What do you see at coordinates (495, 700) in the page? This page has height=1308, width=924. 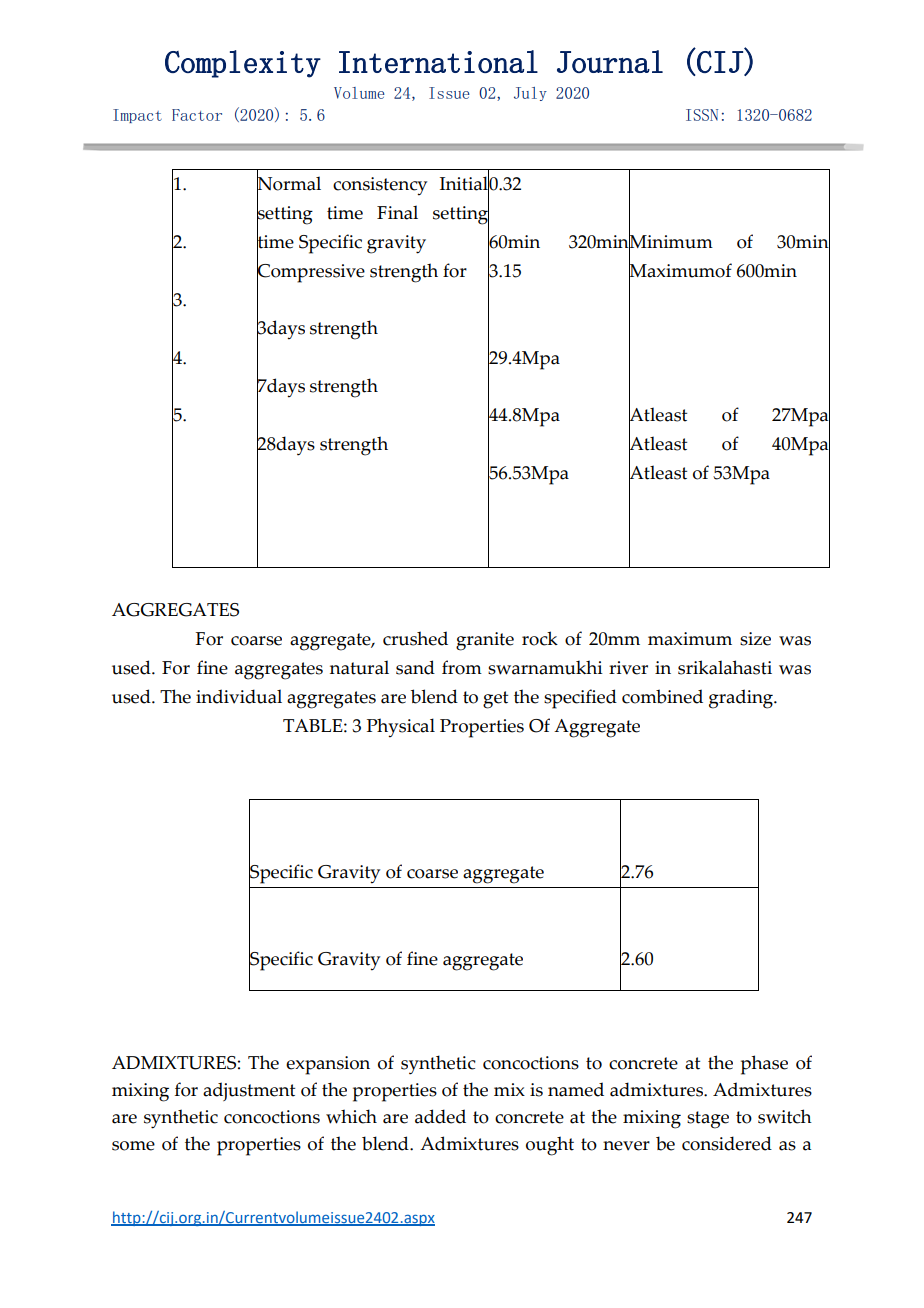 I see `get` at bounding box center [495, 700].
